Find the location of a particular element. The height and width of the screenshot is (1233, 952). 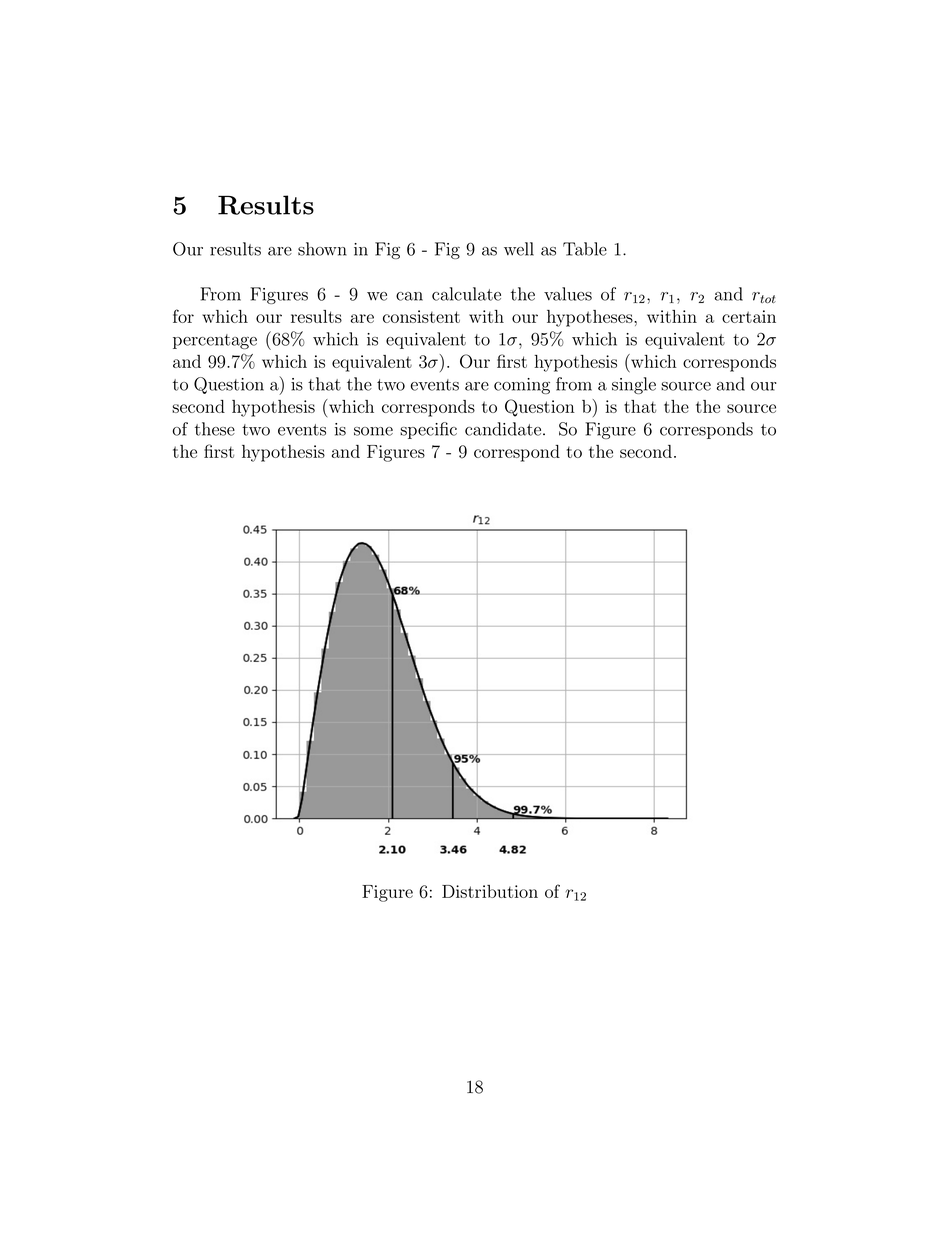

calculate is located at coordinates (466, 294).
